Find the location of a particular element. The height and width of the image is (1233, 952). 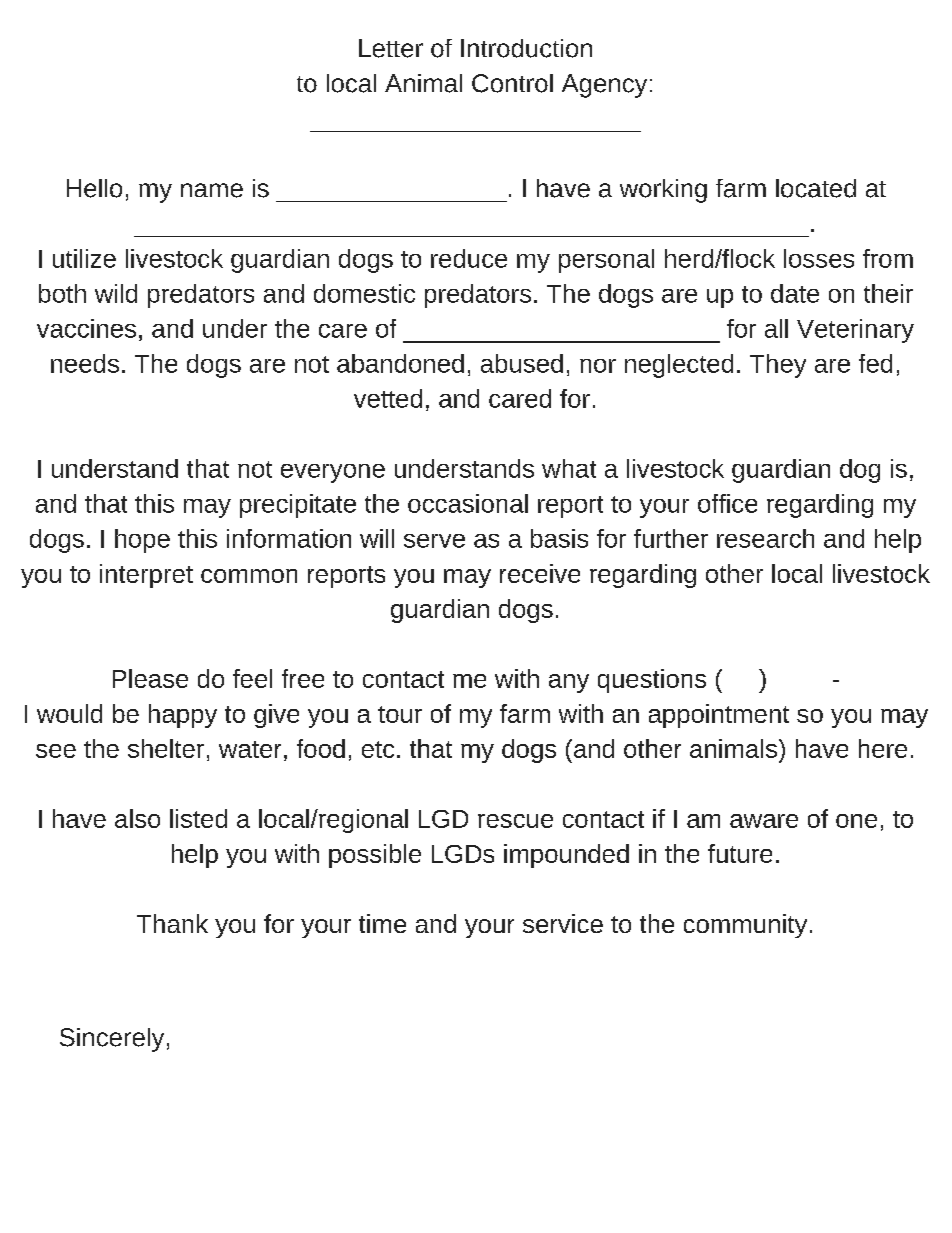

community is located at coordinates (745, 926).
